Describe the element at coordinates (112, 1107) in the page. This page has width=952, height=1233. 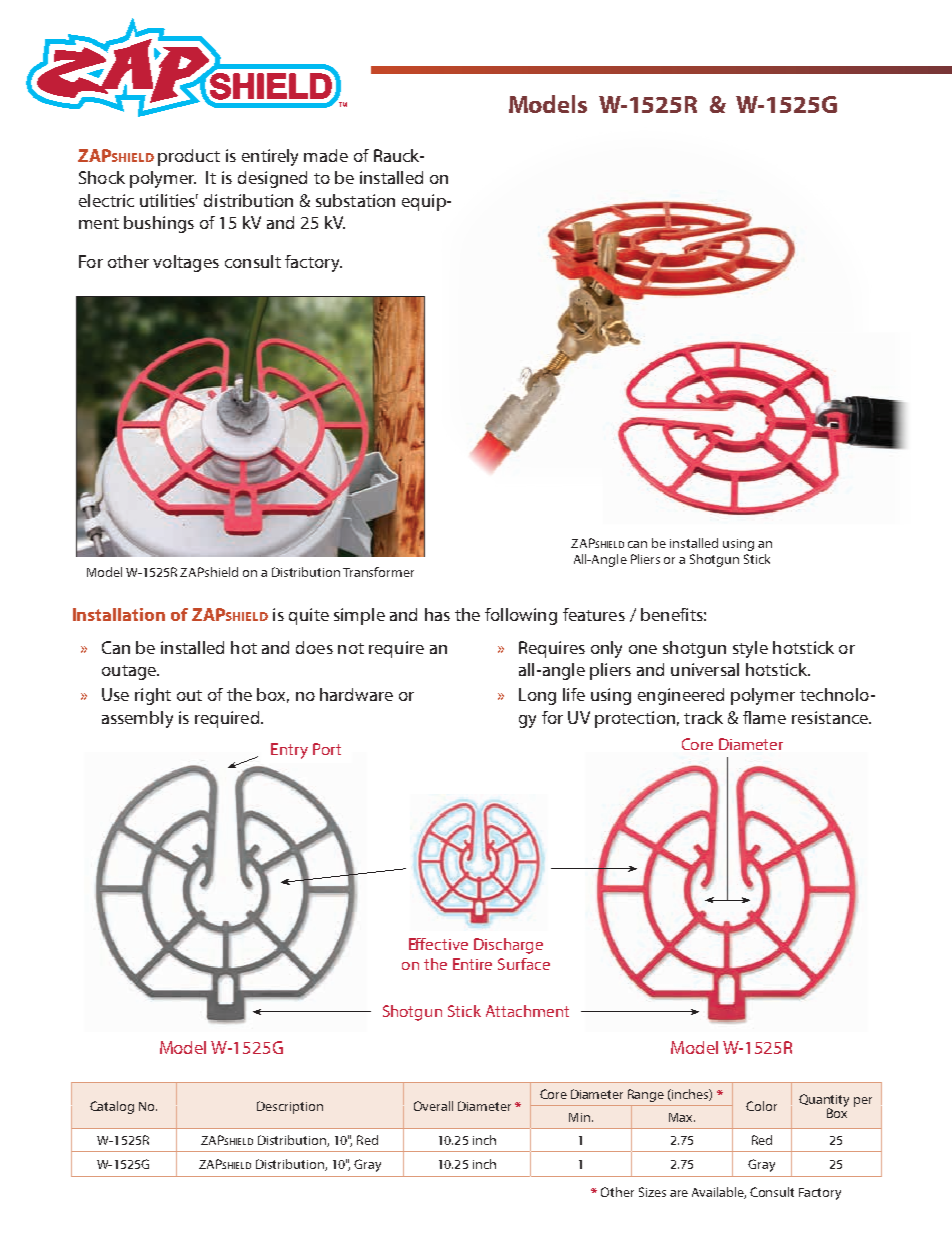
I see `Catalog` at that location.
